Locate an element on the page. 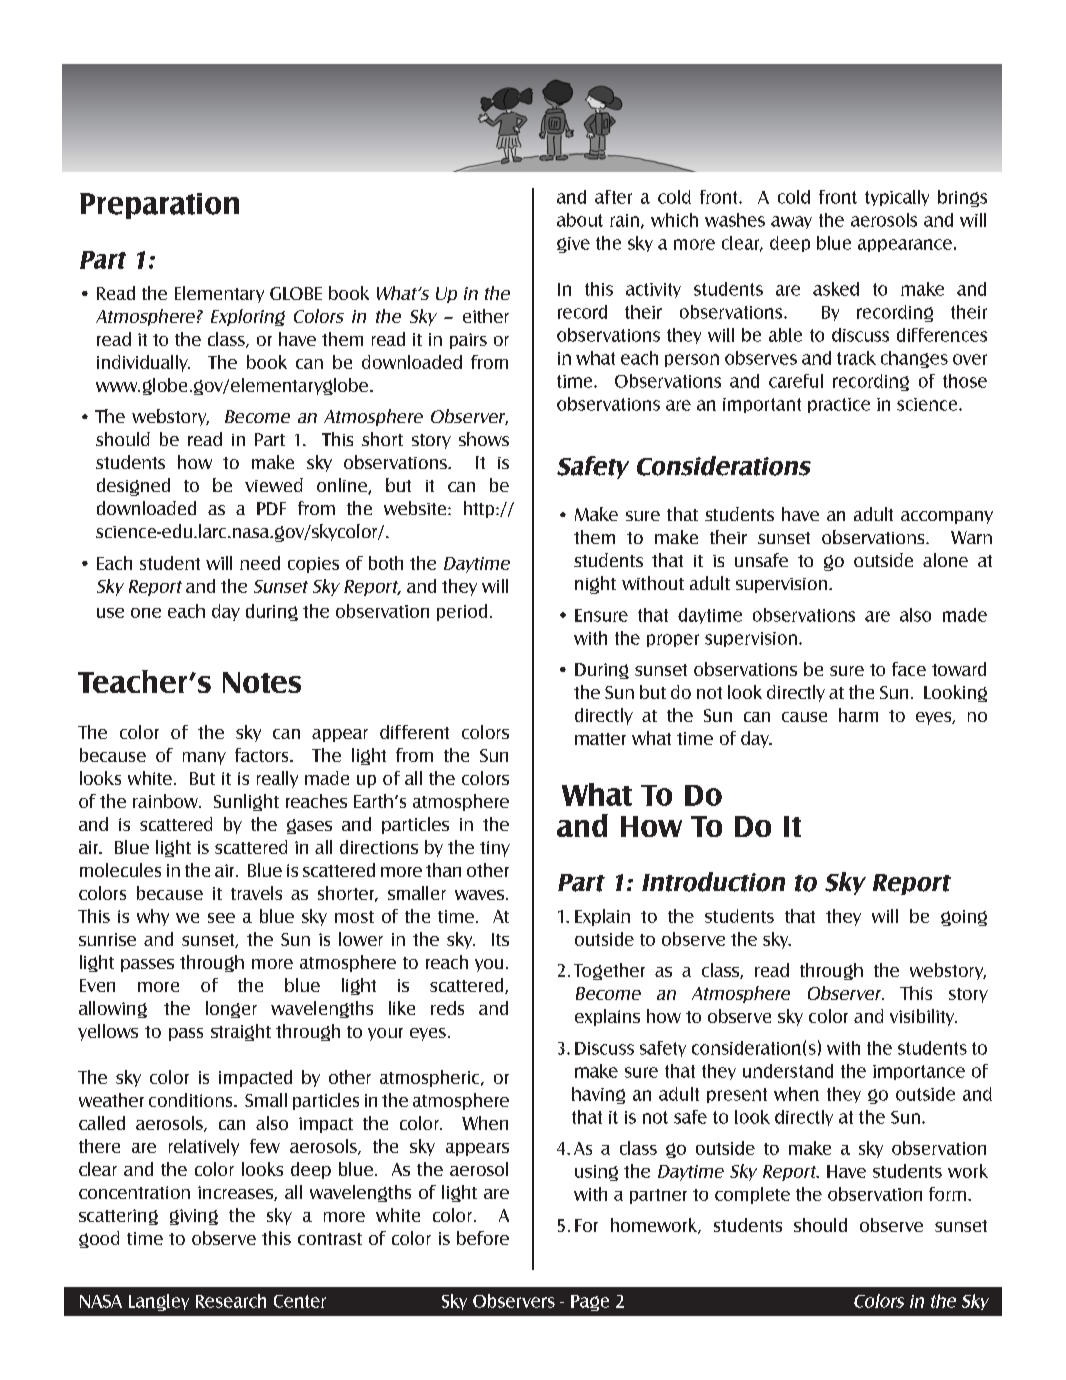 This document has width=1066, height=1380. longer is located at coordinates (231, 1009).
